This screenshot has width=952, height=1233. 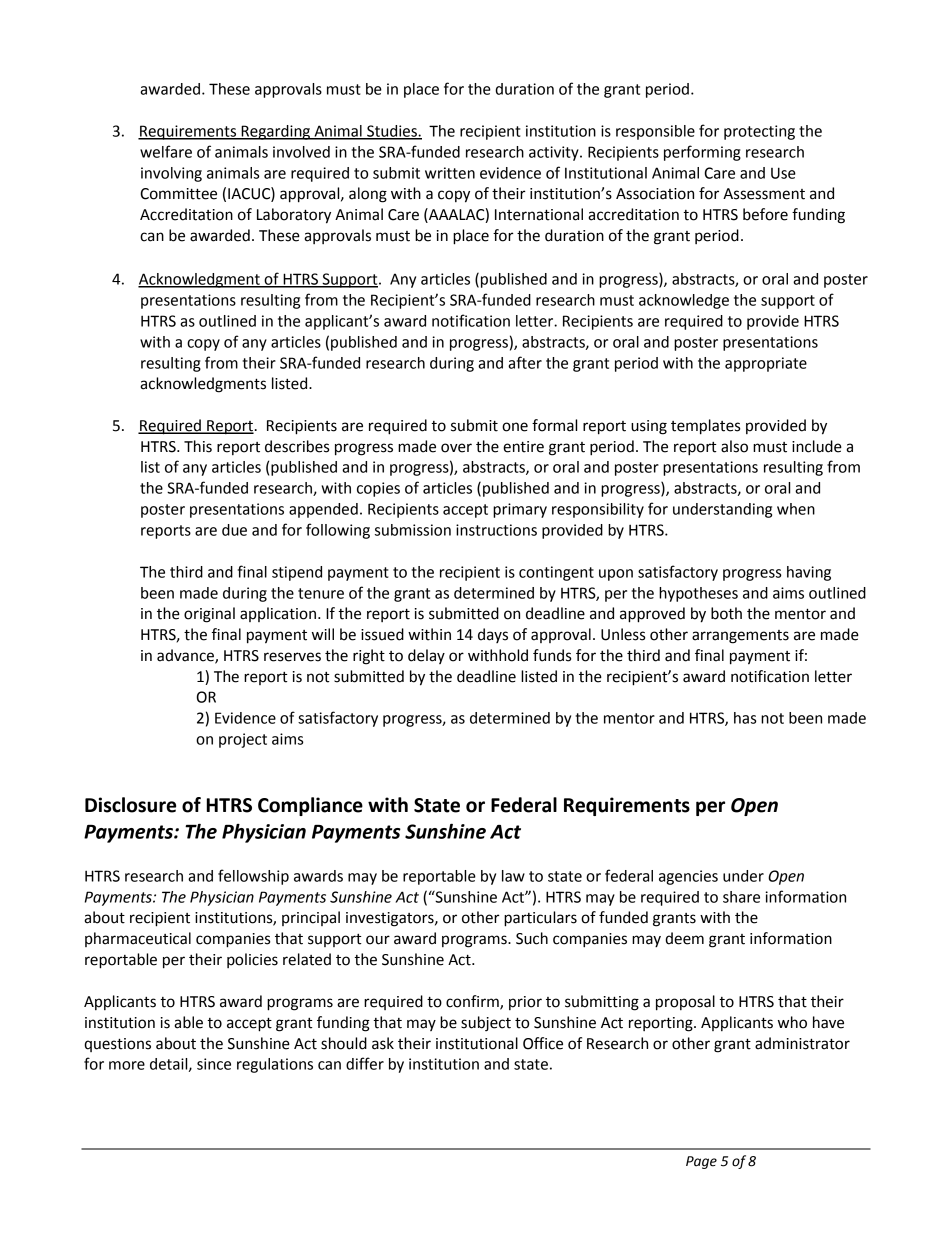 I want to click on This, so click(x=198, y=446).
